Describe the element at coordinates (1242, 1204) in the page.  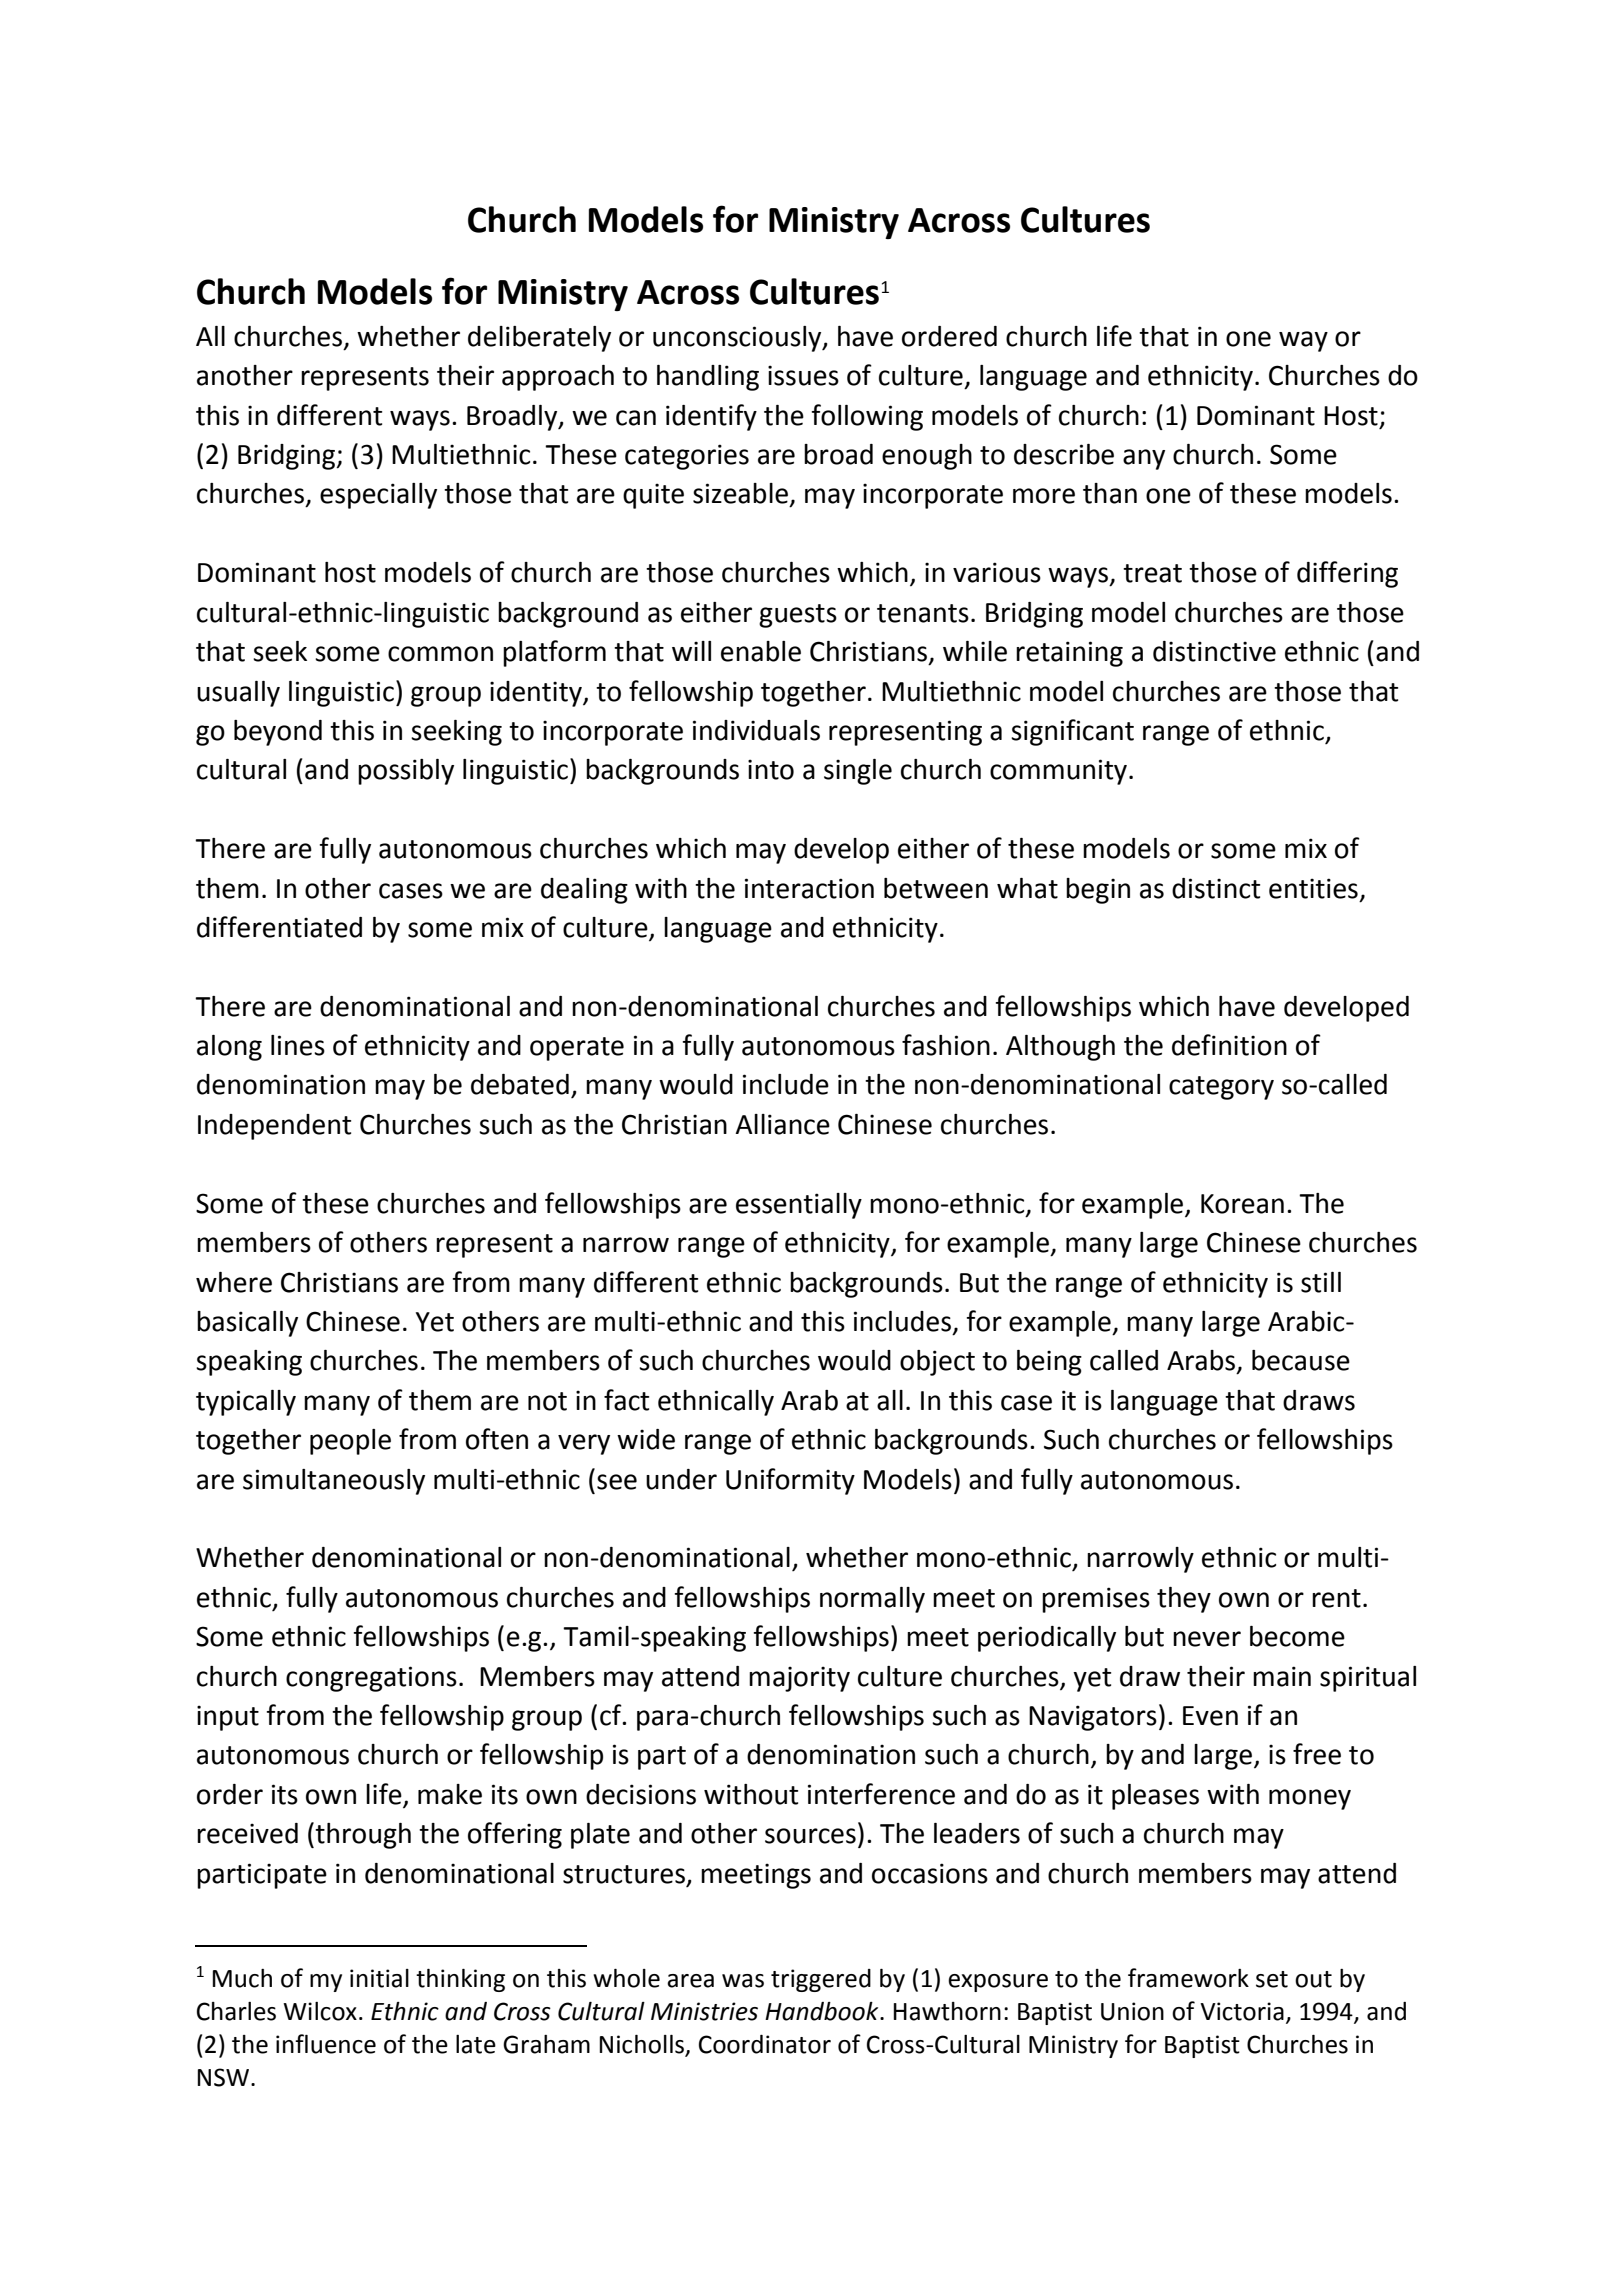
I see `Korean` at that location.
